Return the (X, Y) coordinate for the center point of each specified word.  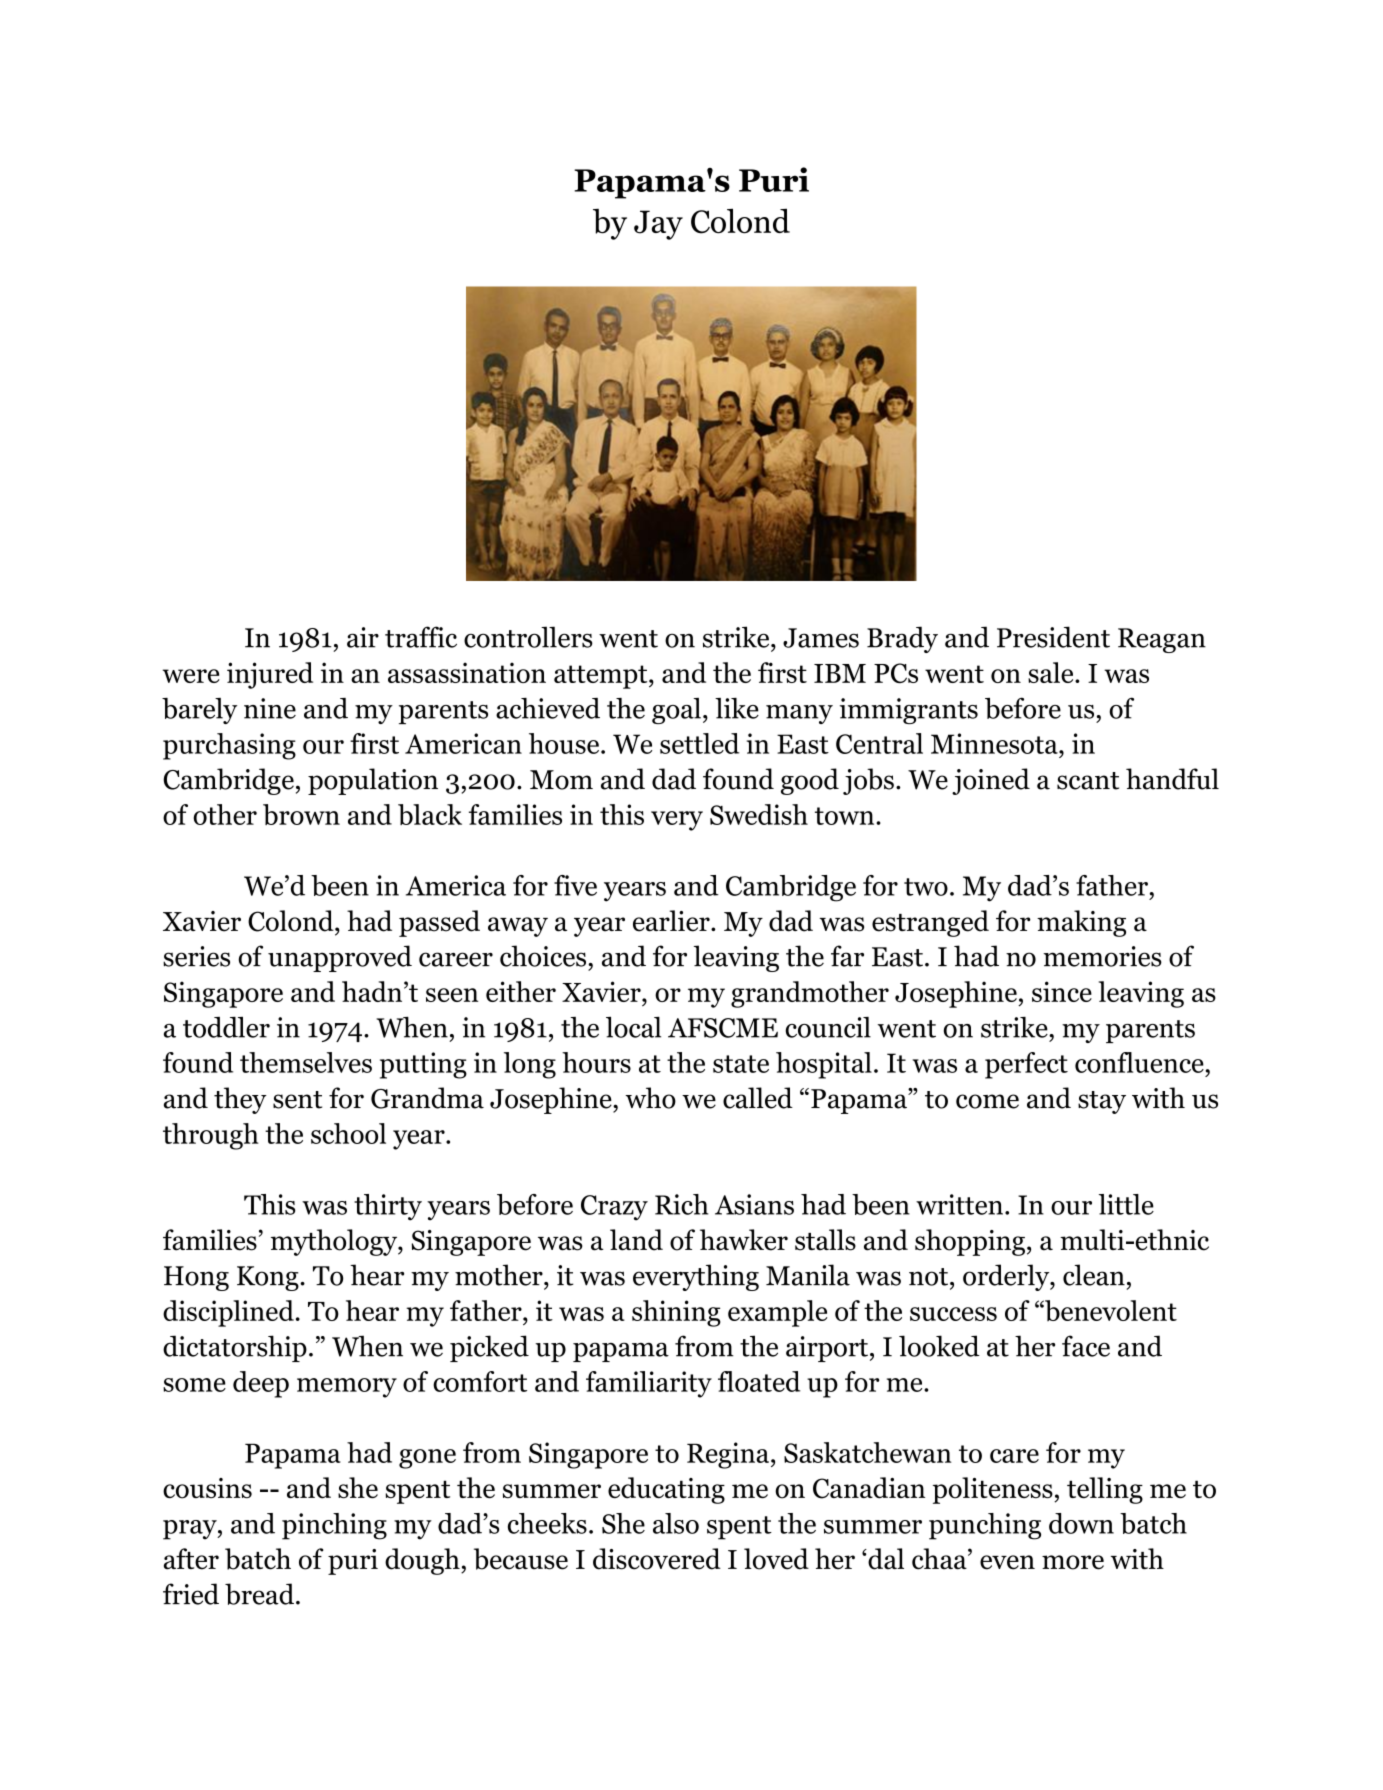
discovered (657, 1559)
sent (297, 1100)
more (1073, 1562)
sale (1052, 672)
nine (270, 708)
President (1053, 637)
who (650, 1098)
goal (676, 711)
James (821, 638)
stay (1102, 1102)
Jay (658, 225)
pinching (334, 1526)
